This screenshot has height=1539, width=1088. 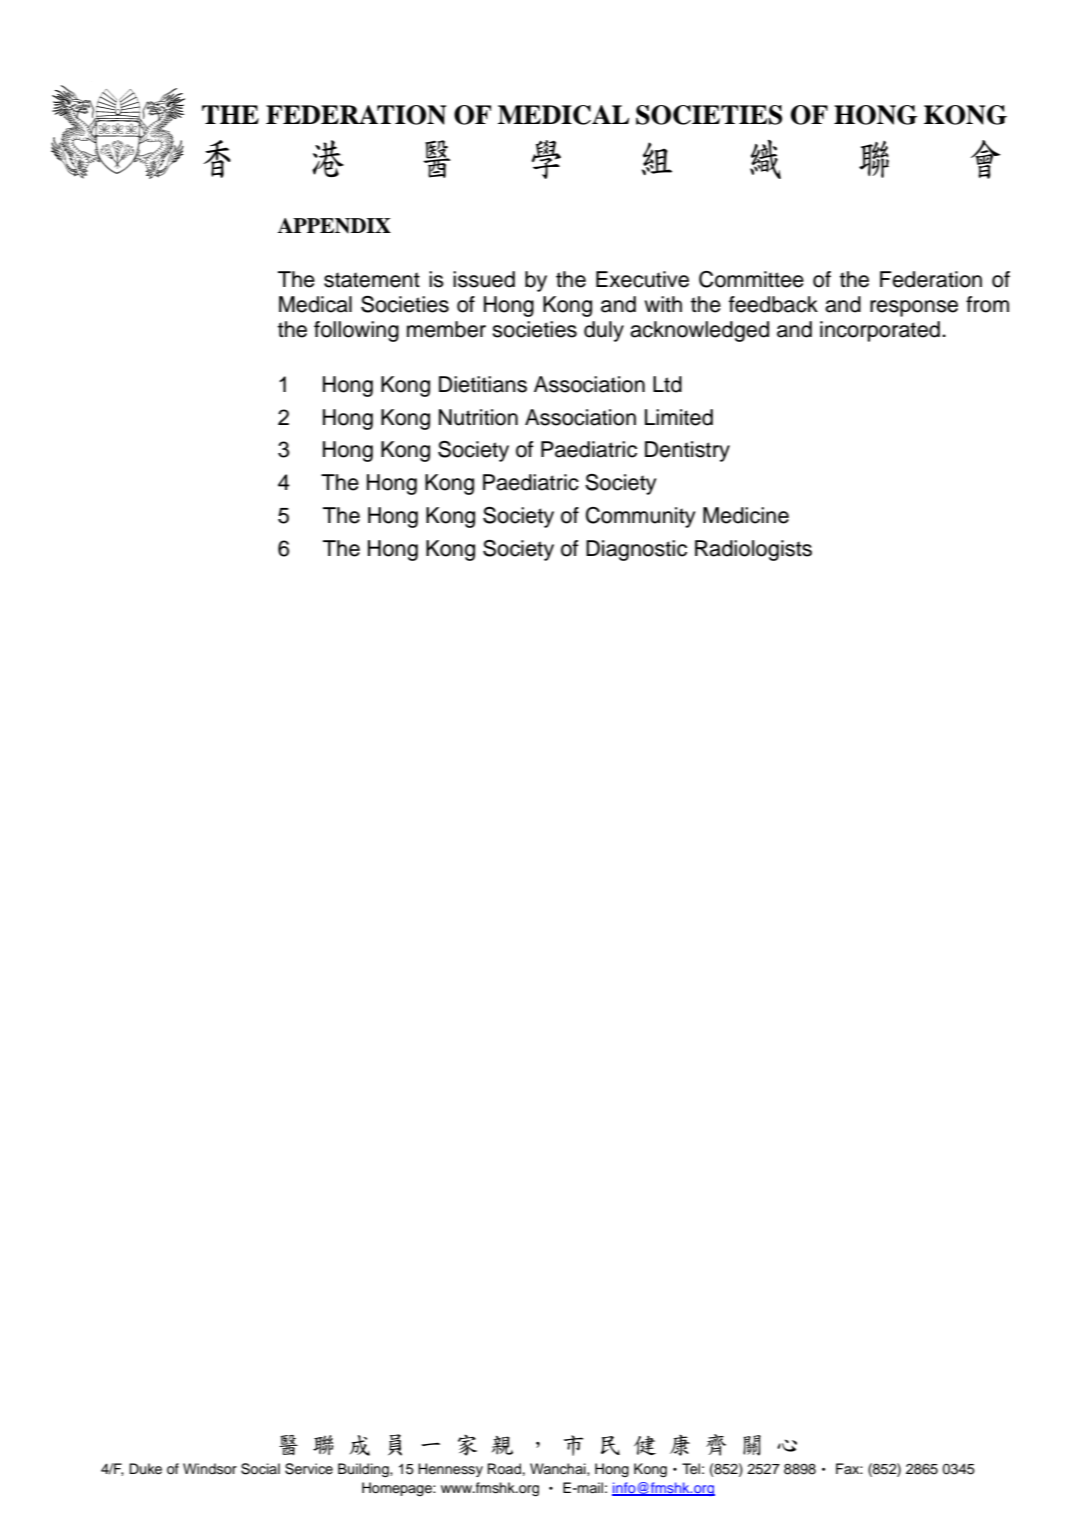 I want to click on APPENDIX, so click(x=334, y=226).
